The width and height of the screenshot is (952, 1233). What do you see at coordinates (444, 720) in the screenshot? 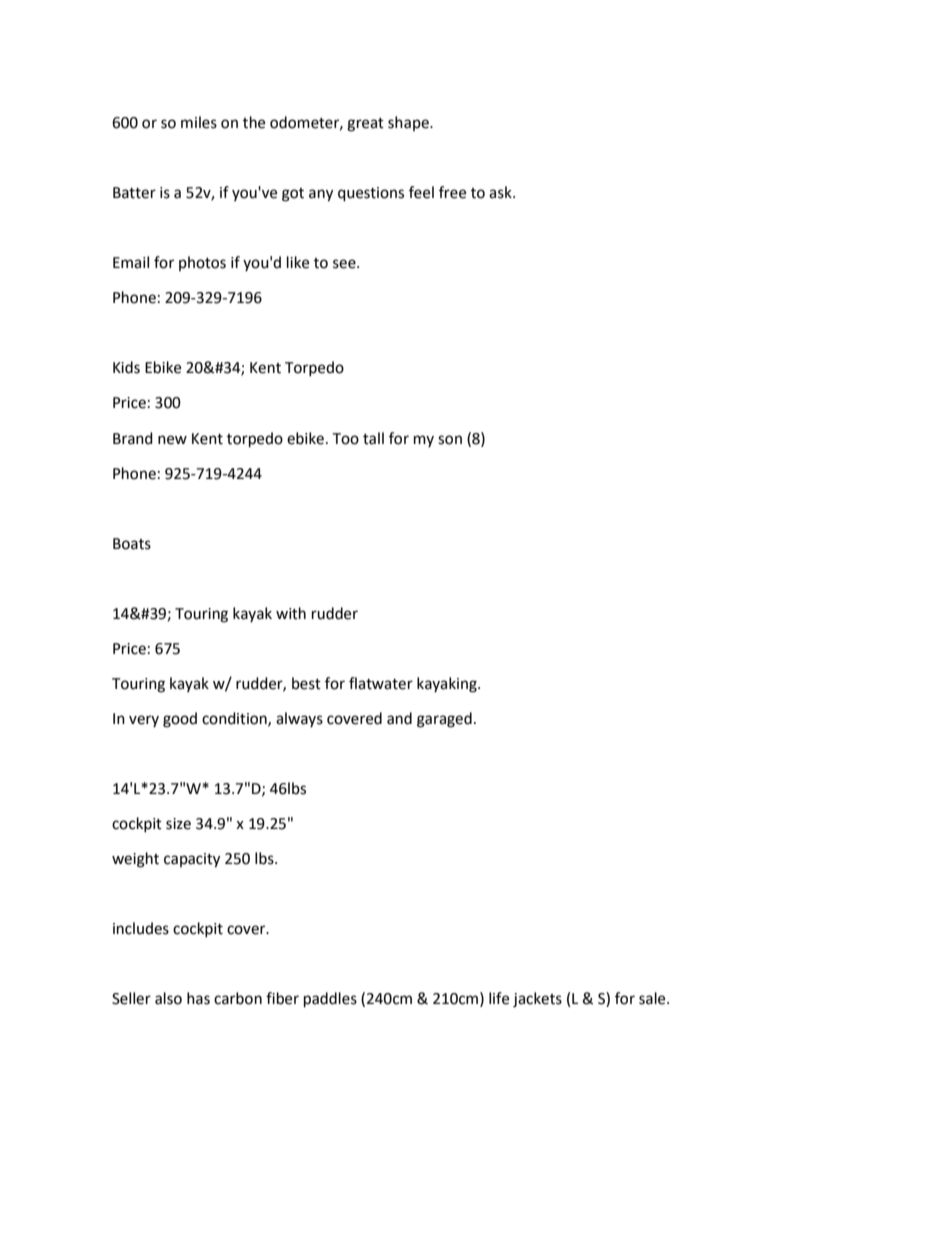
I see `garaged` at bounding box center [444, 720].
